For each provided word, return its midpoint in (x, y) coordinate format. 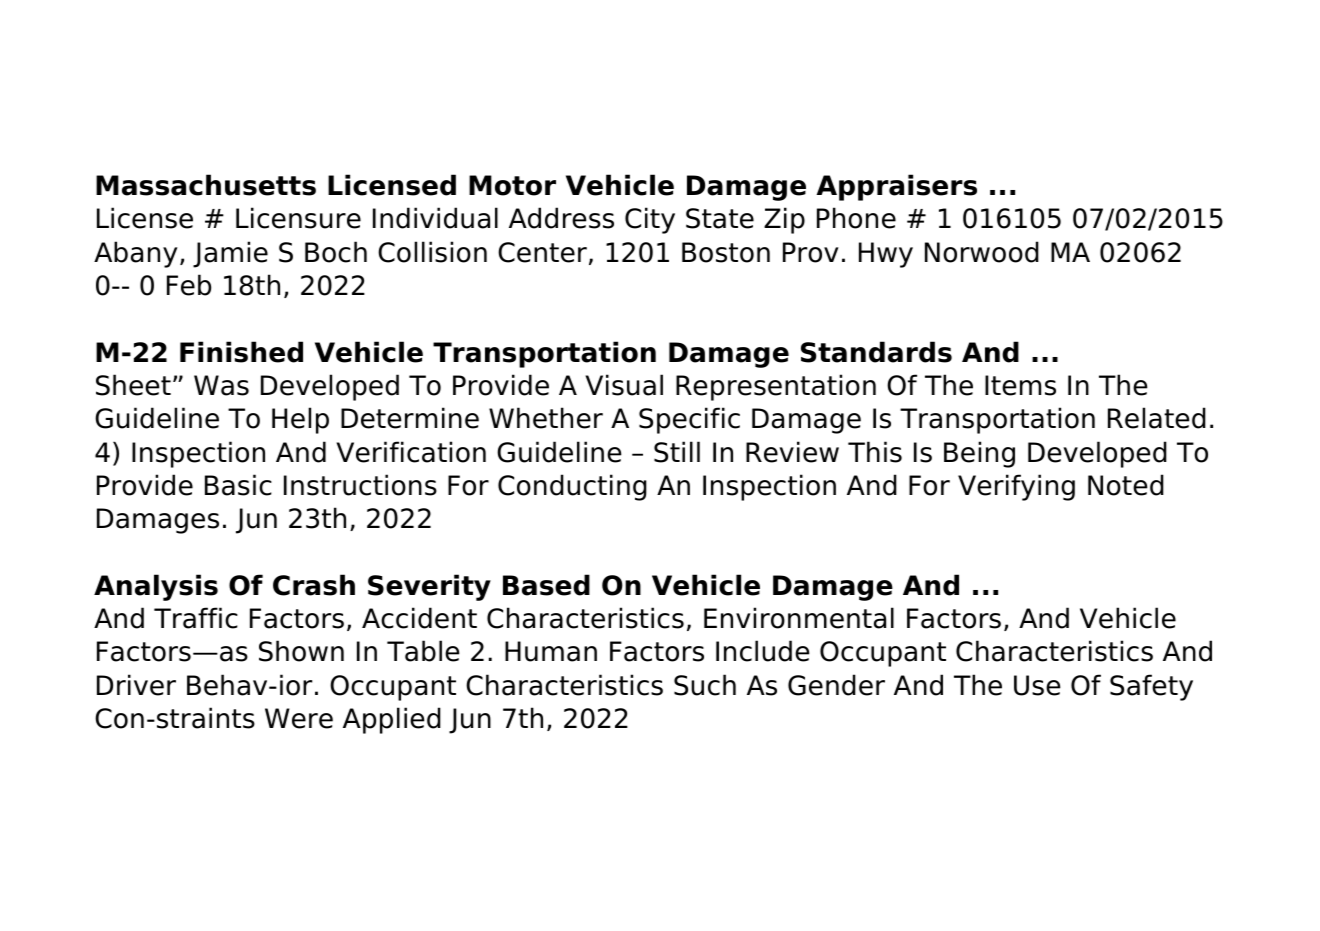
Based (546, 585)
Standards (876, 352)
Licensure (298, 218)
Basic (238, 485)
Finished (241, 352)
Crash (314, 585)
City (650, 220)
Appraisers (896, 187)
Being (979, 454)
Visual (624, 385)
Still (677, 452)
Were (299, 718)
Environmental (799, 618)
